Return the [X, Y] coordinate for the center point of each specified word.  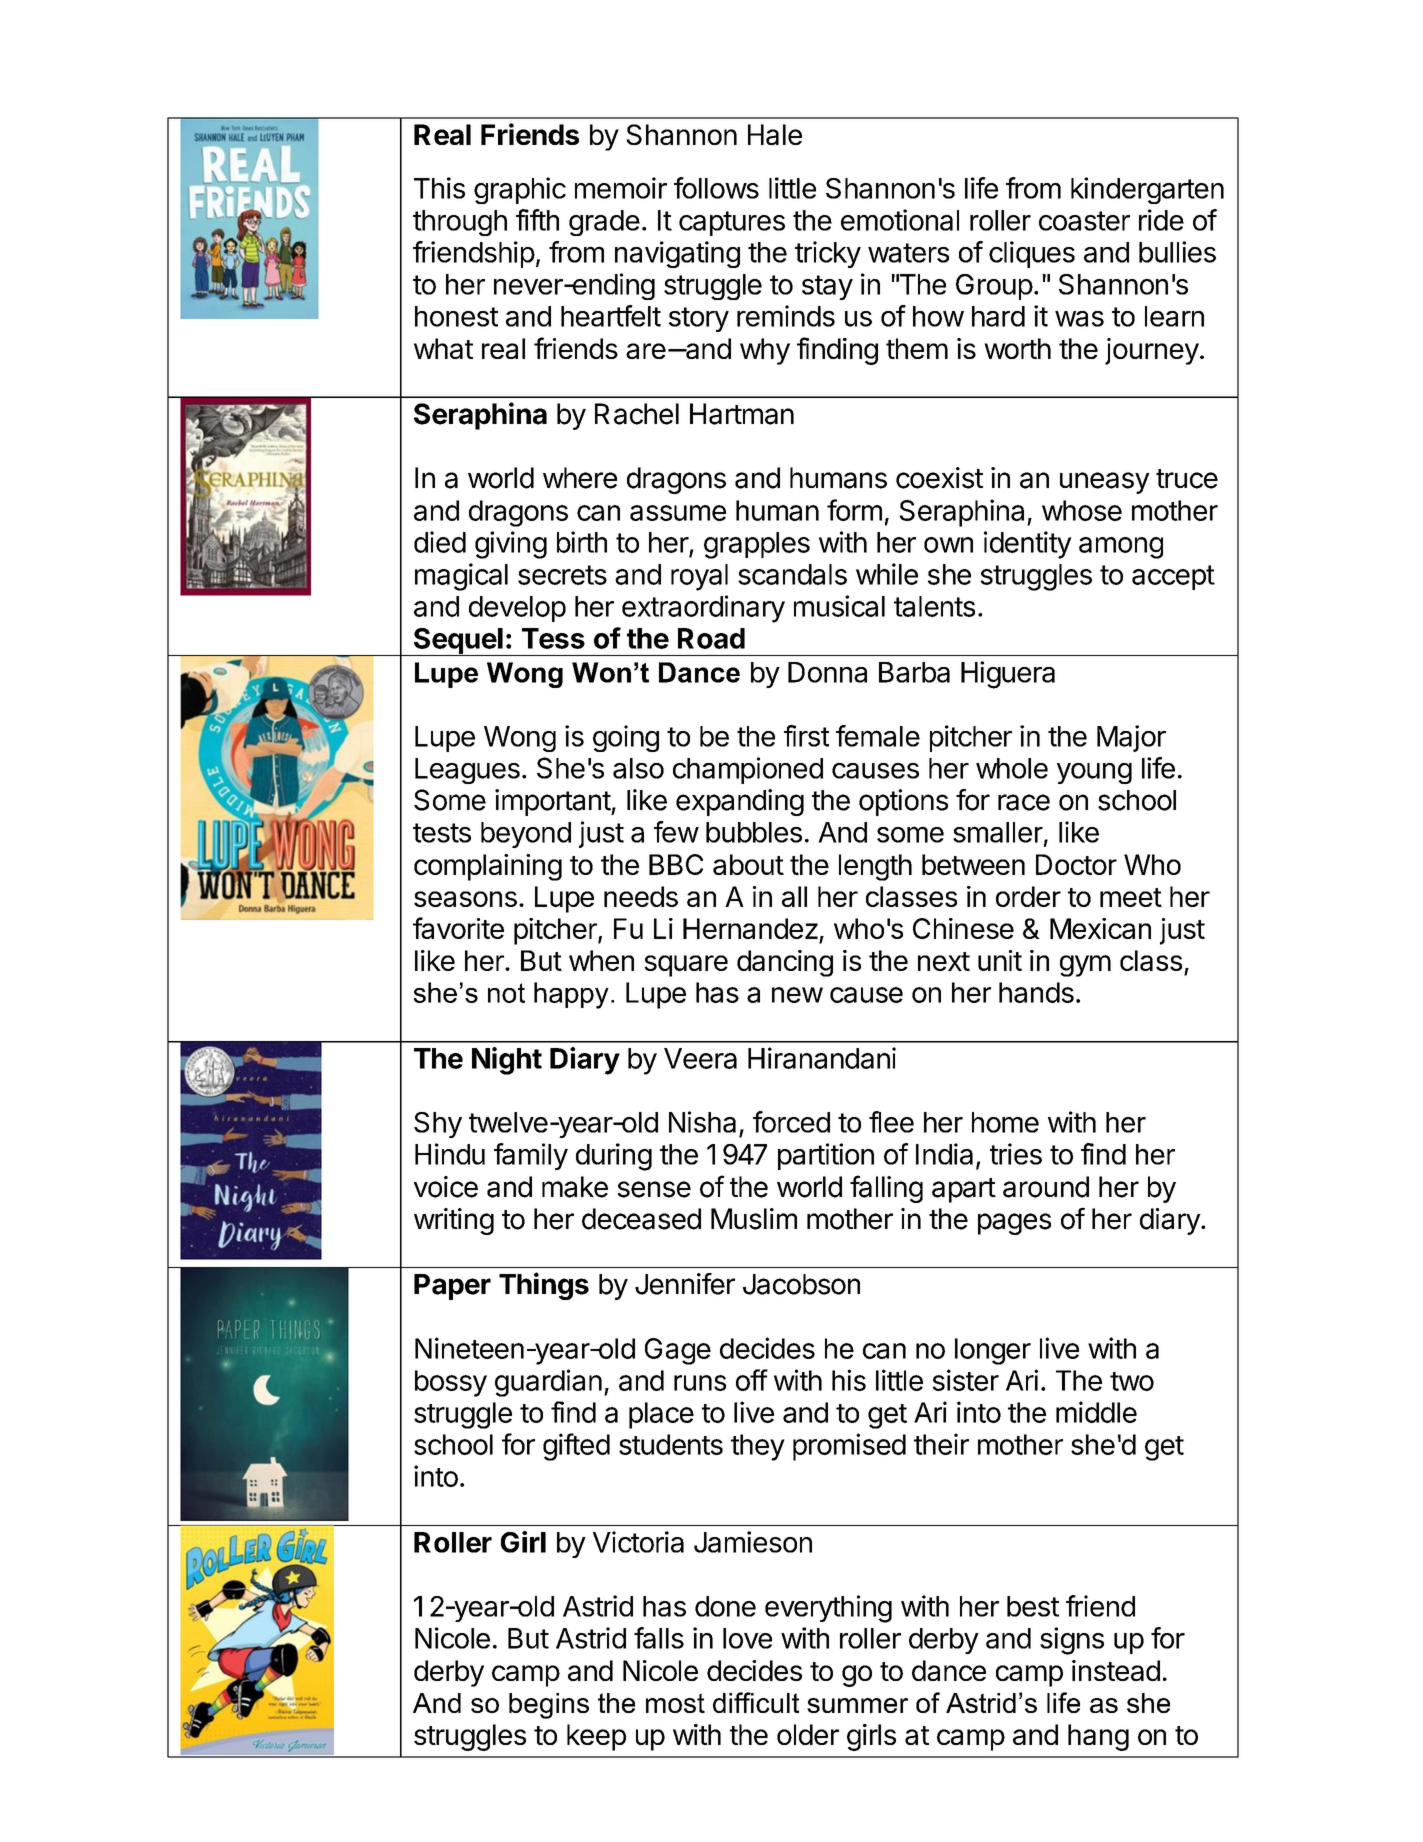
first [806, 736]
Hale [775, 134]
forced [791, 1122]
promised [849, 1447]
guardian [548, 1383]
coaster [1084, 221]
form [854, 510]
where [580, 478]
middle [1096, 1412]
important [553, 802]
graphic [520, 190]
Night [507, 1061]
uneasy [1105, 483]
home [1005, 1122]
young [1094, 773]
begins [549, 1706]
